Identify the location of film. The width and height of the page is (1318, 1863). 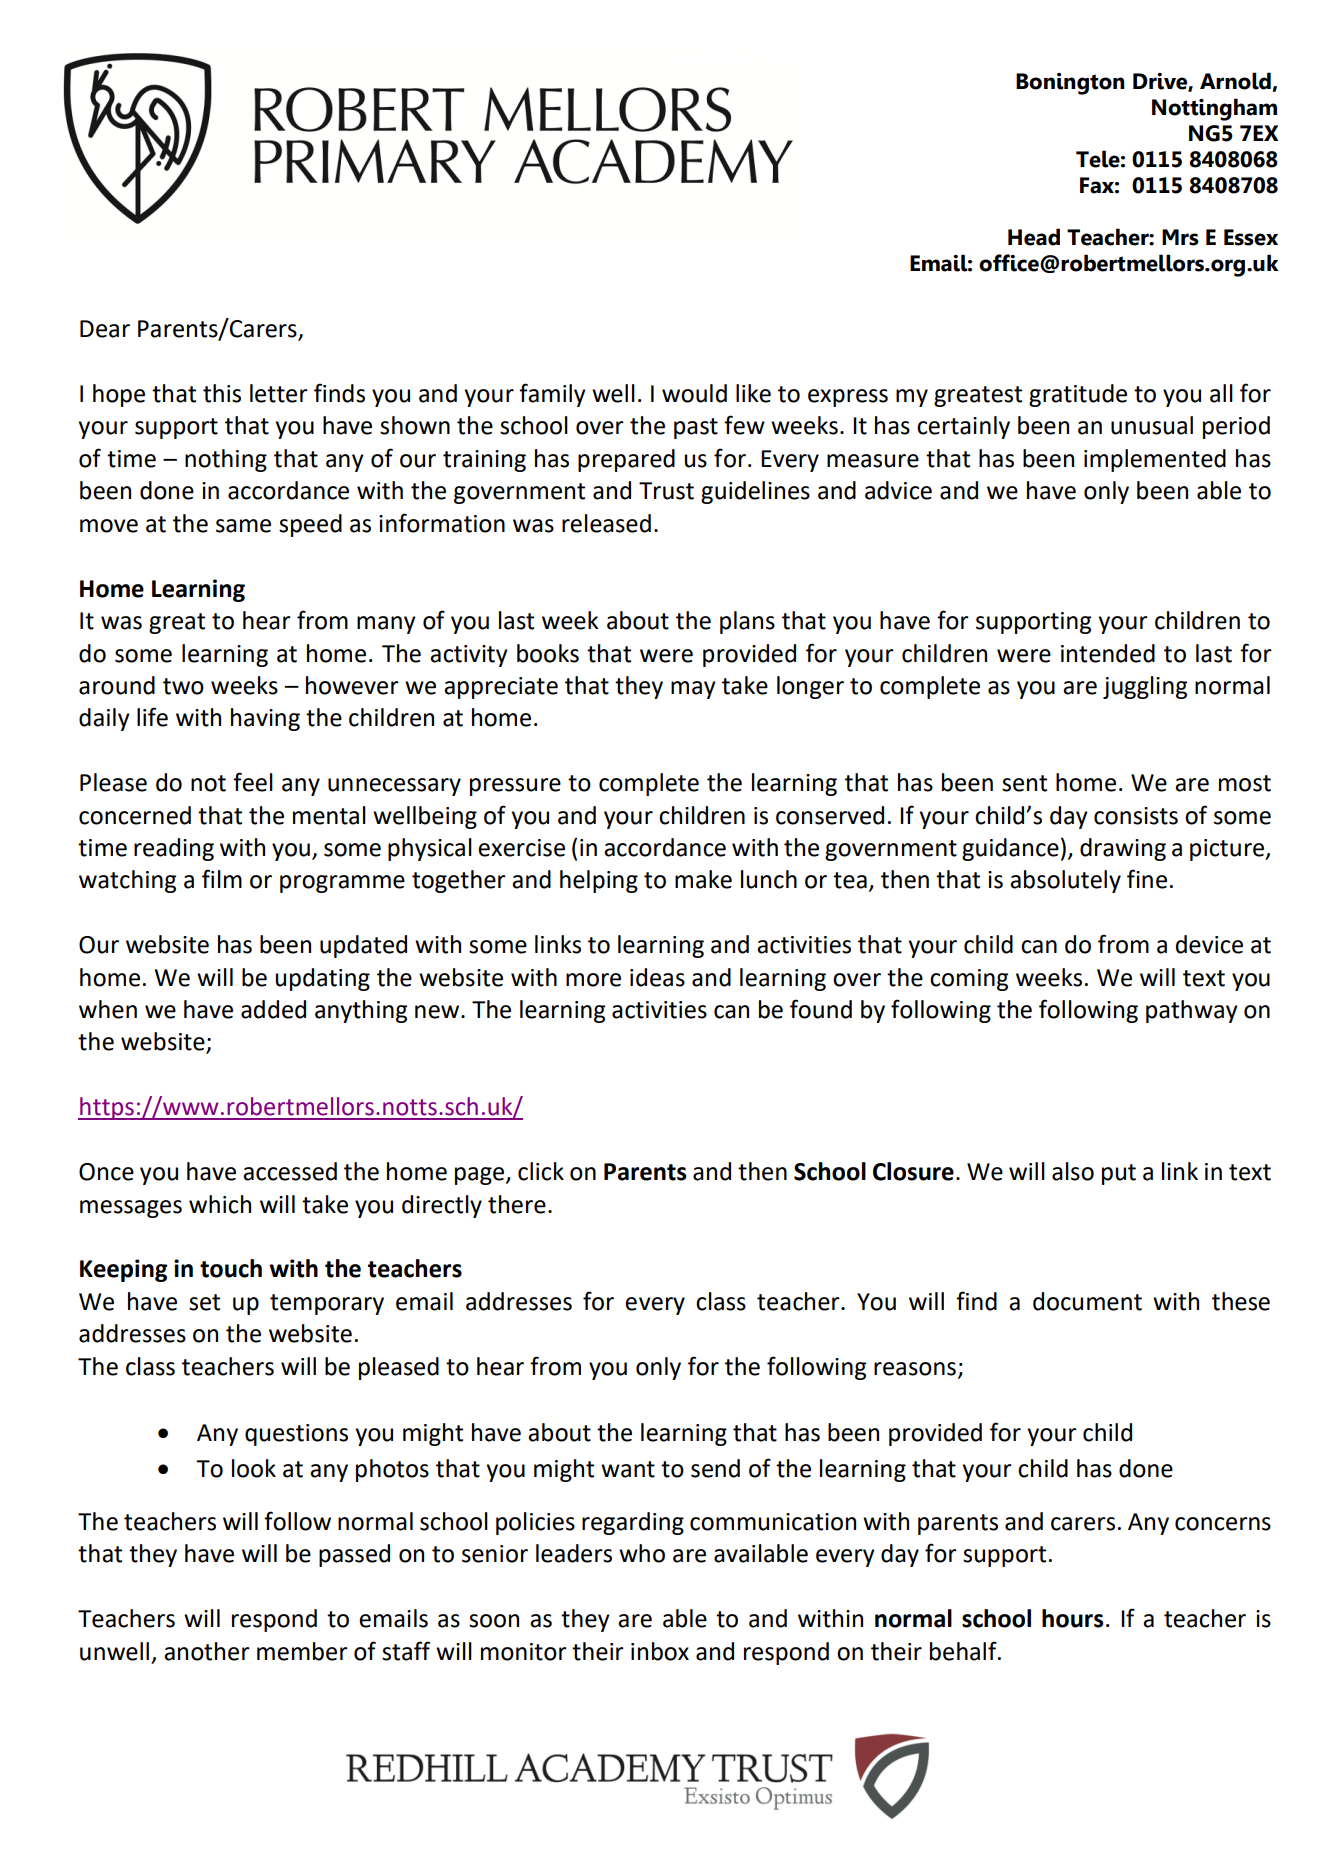
(222, 878).
